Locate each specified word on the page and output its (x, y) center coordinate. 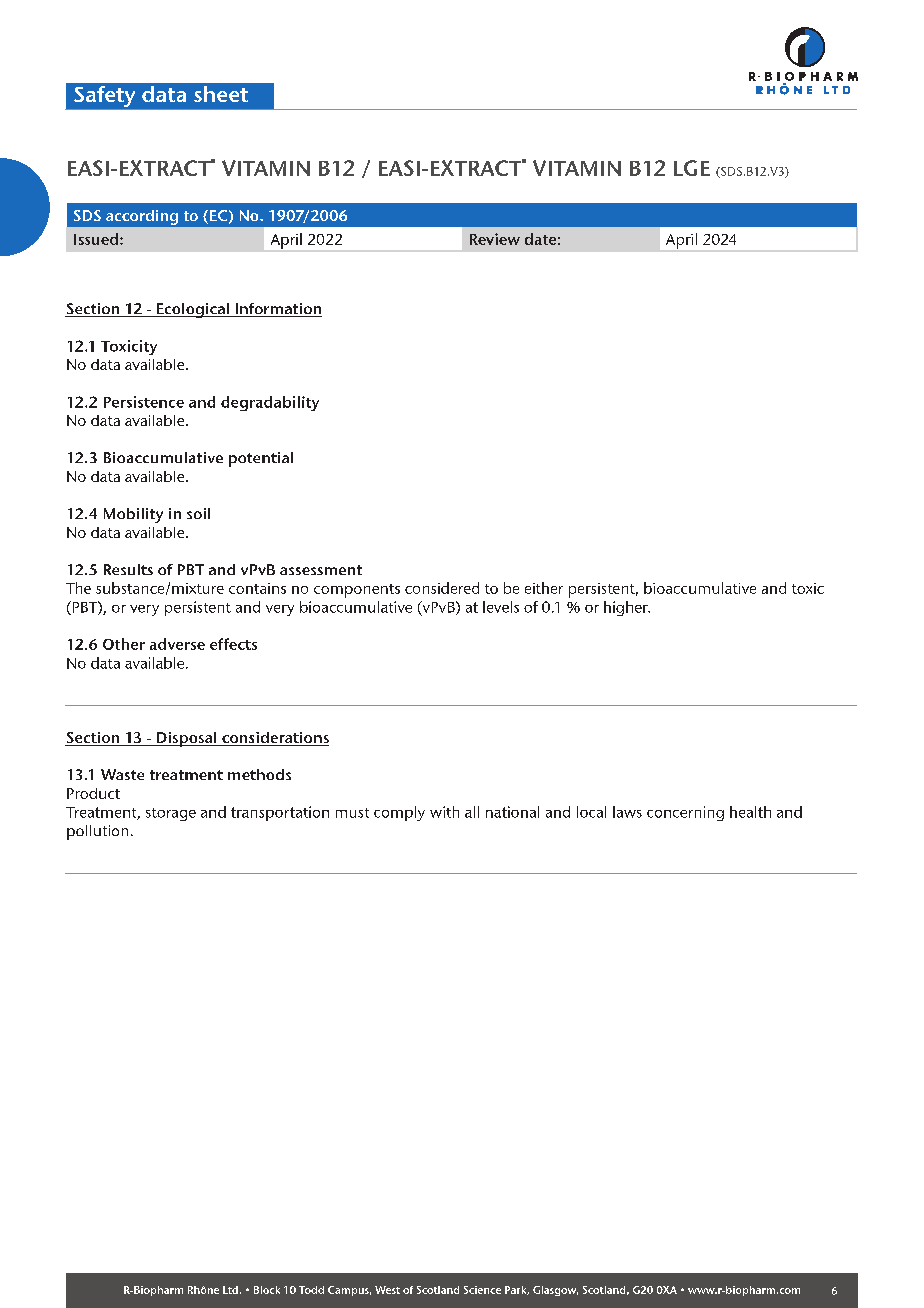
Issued (97, 239)
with (444, 812)
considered (442, 588)
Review (495, 239)
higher (627, 608)
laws (627, 812)
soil (198, 513)
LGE (692, 168)
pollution (97, 832)
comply (399, 813)
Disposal (186, 739)
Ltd (230, 1290)
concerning (685, 813)
